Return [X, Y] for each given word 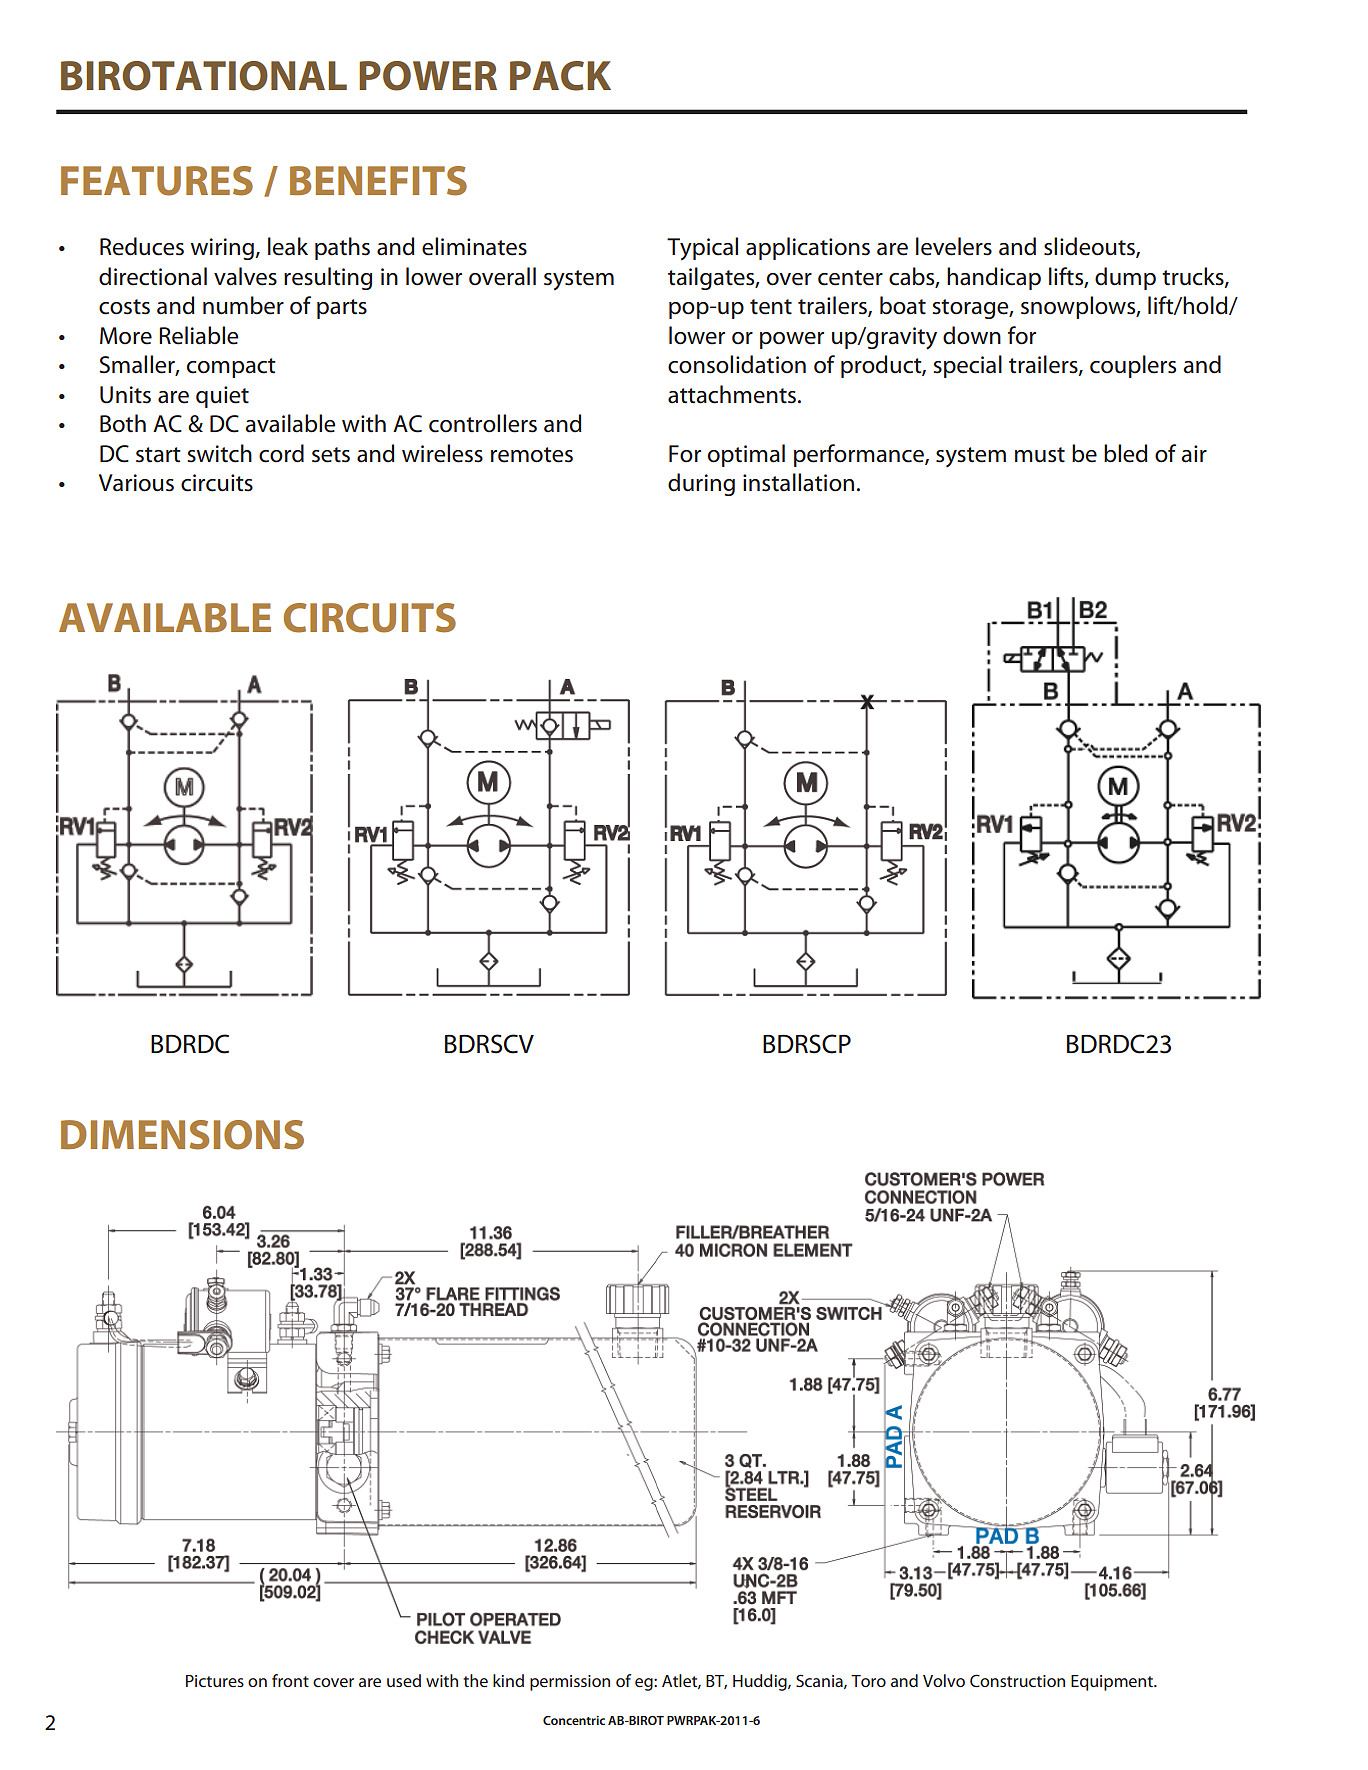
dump [1125, 278]
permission [570, 1683]
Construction [1017, 1680]
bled [1126, 453]
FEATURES [157, 181]
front [290, 1680]
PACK [560, 76]
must [1040, 455]
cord [281, 453]
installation [798, 482]
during [701, 484]
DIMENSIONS [182, 1135]
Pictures [215, 1681]
